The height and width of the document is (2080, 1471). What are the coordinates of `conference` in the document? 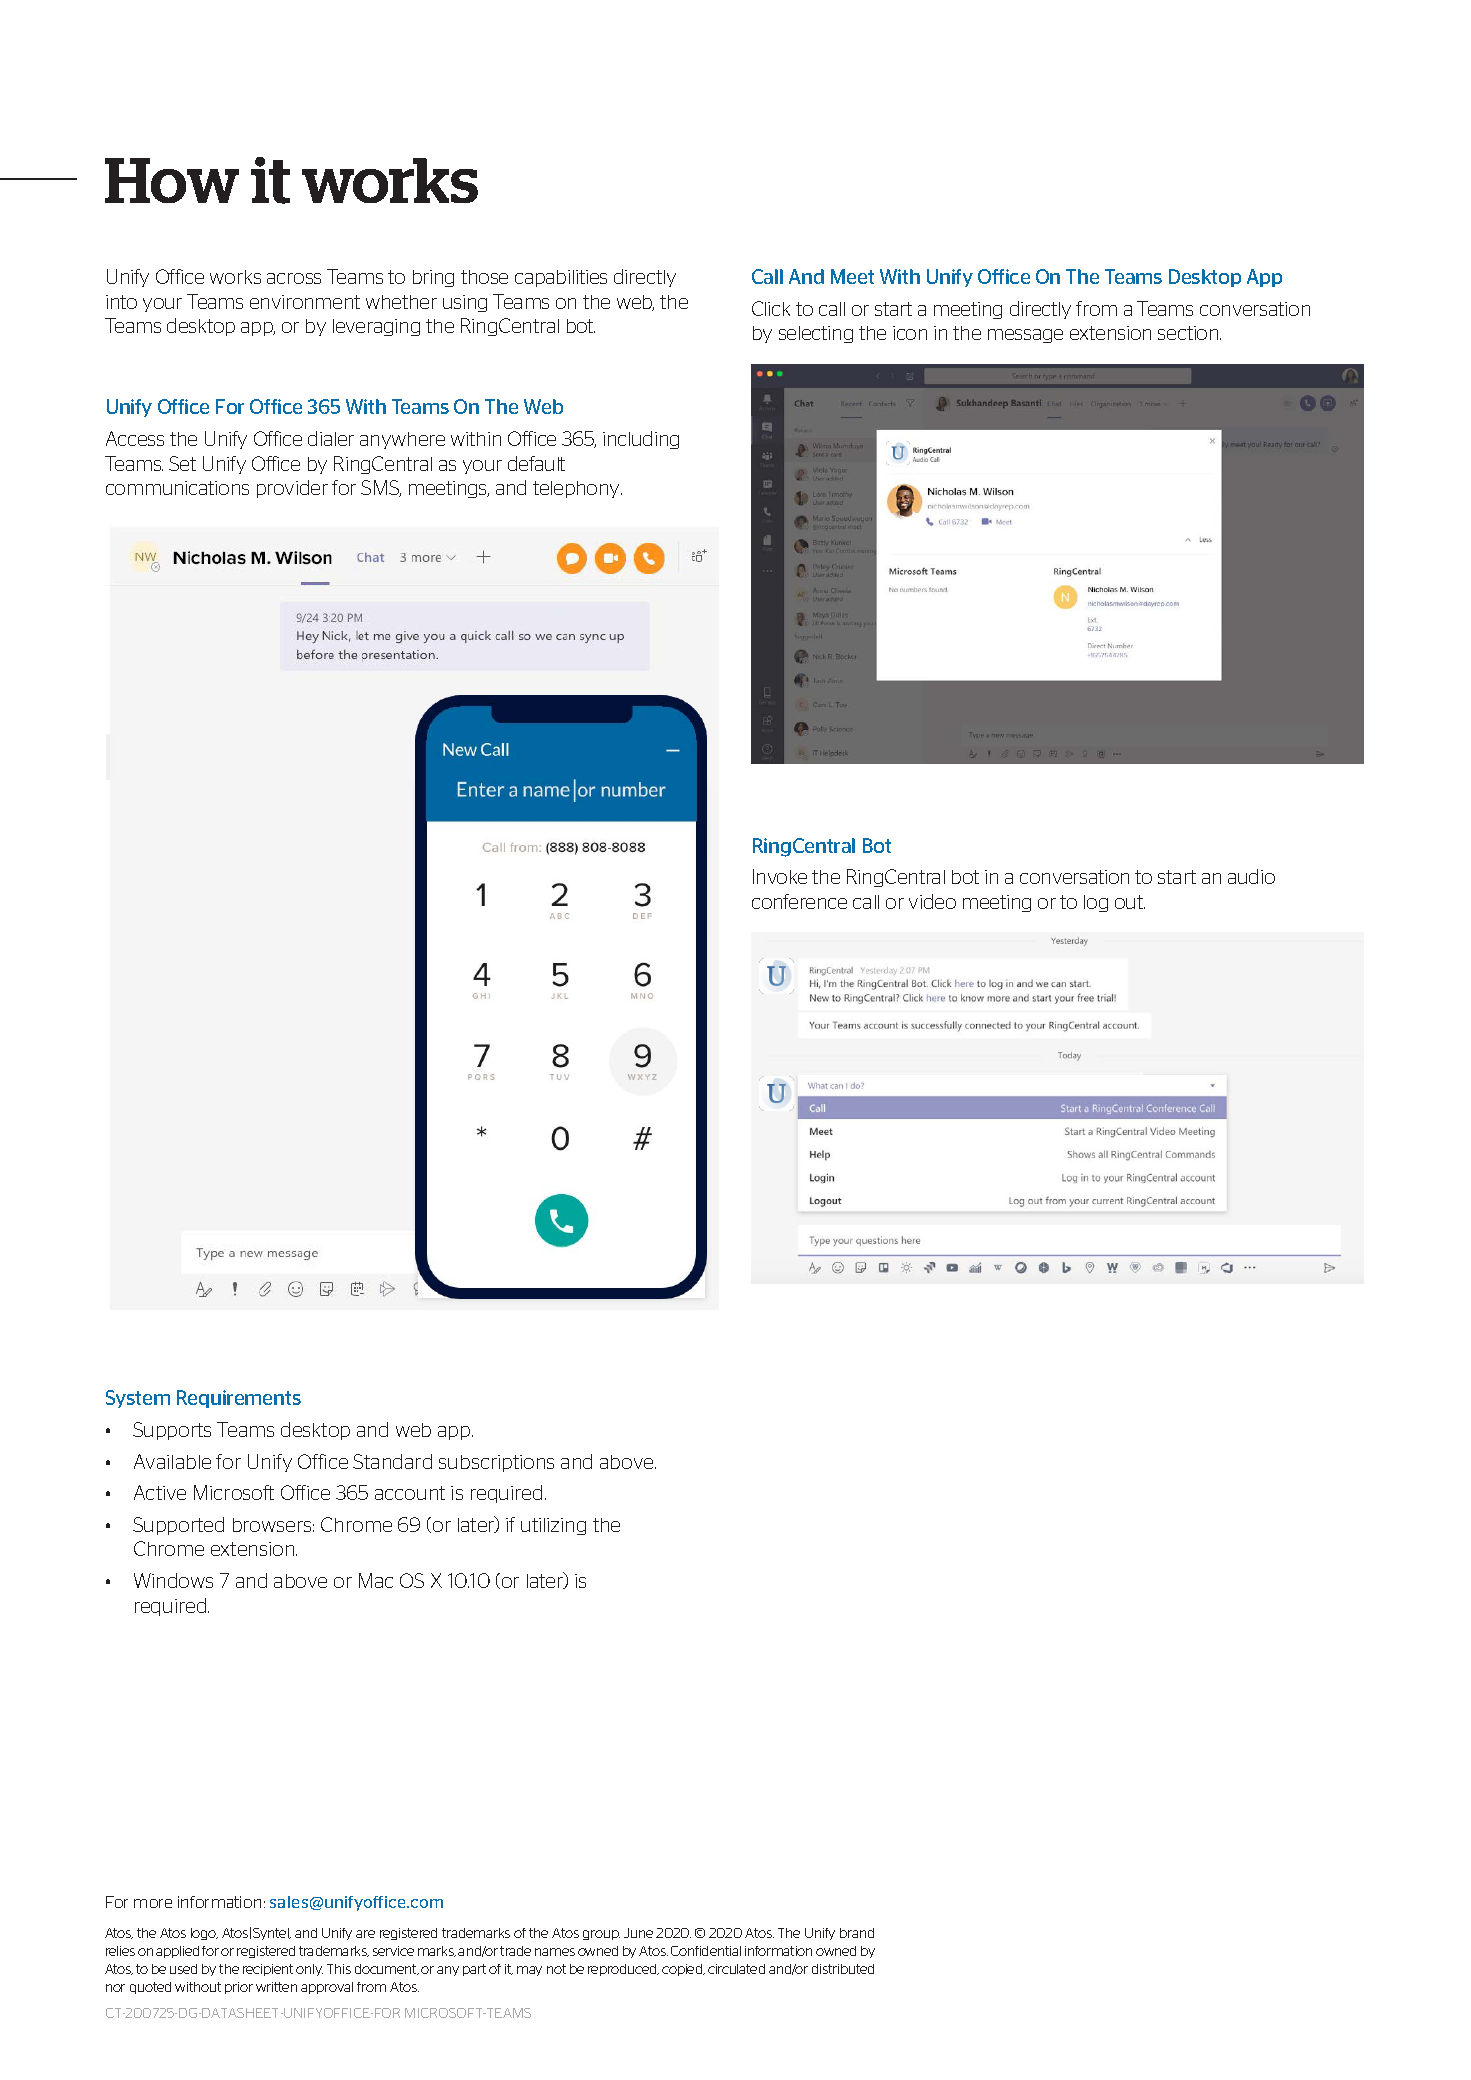 It's located at (799, 901).
